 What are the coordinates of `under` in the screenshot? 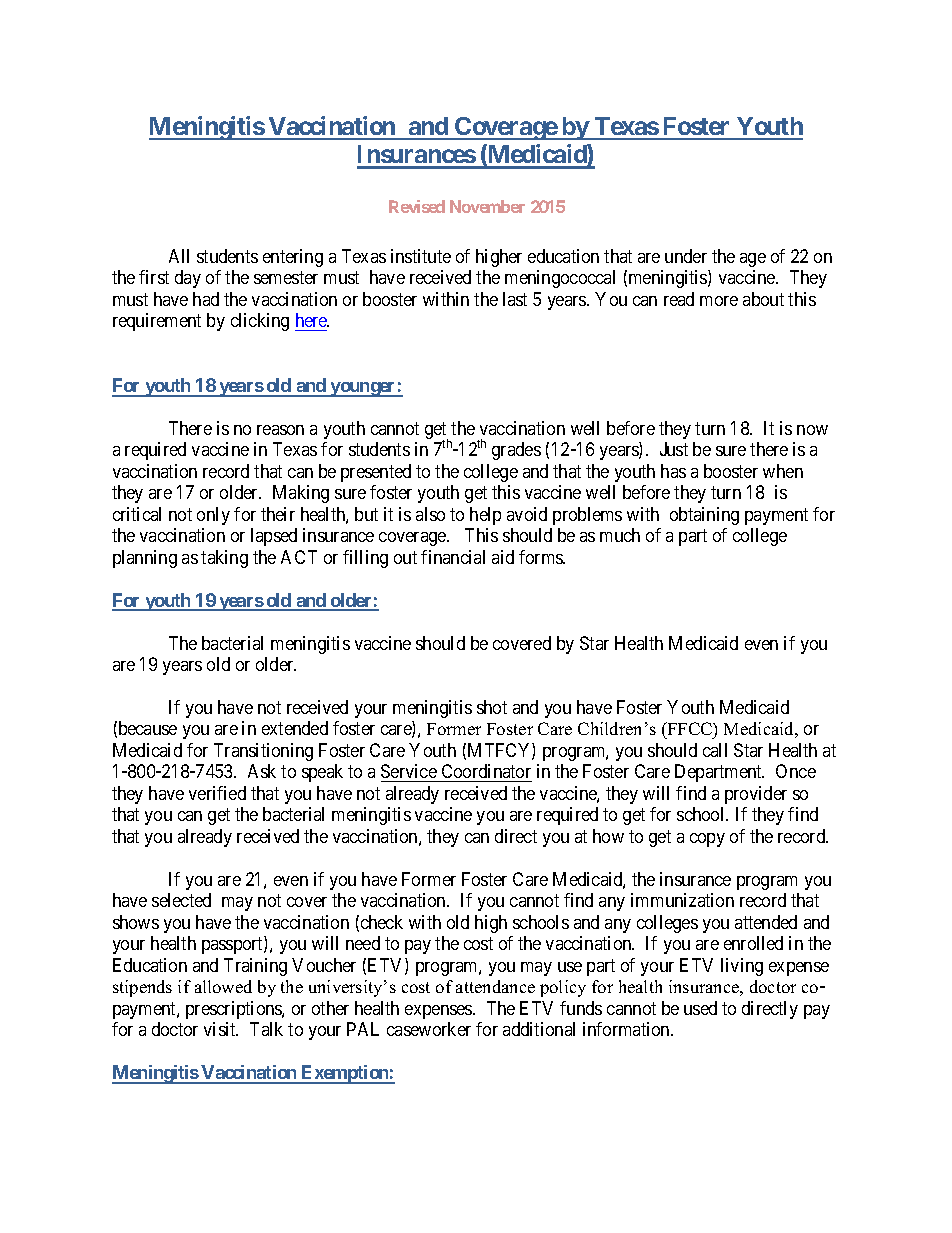 It's located at (686, 256).
